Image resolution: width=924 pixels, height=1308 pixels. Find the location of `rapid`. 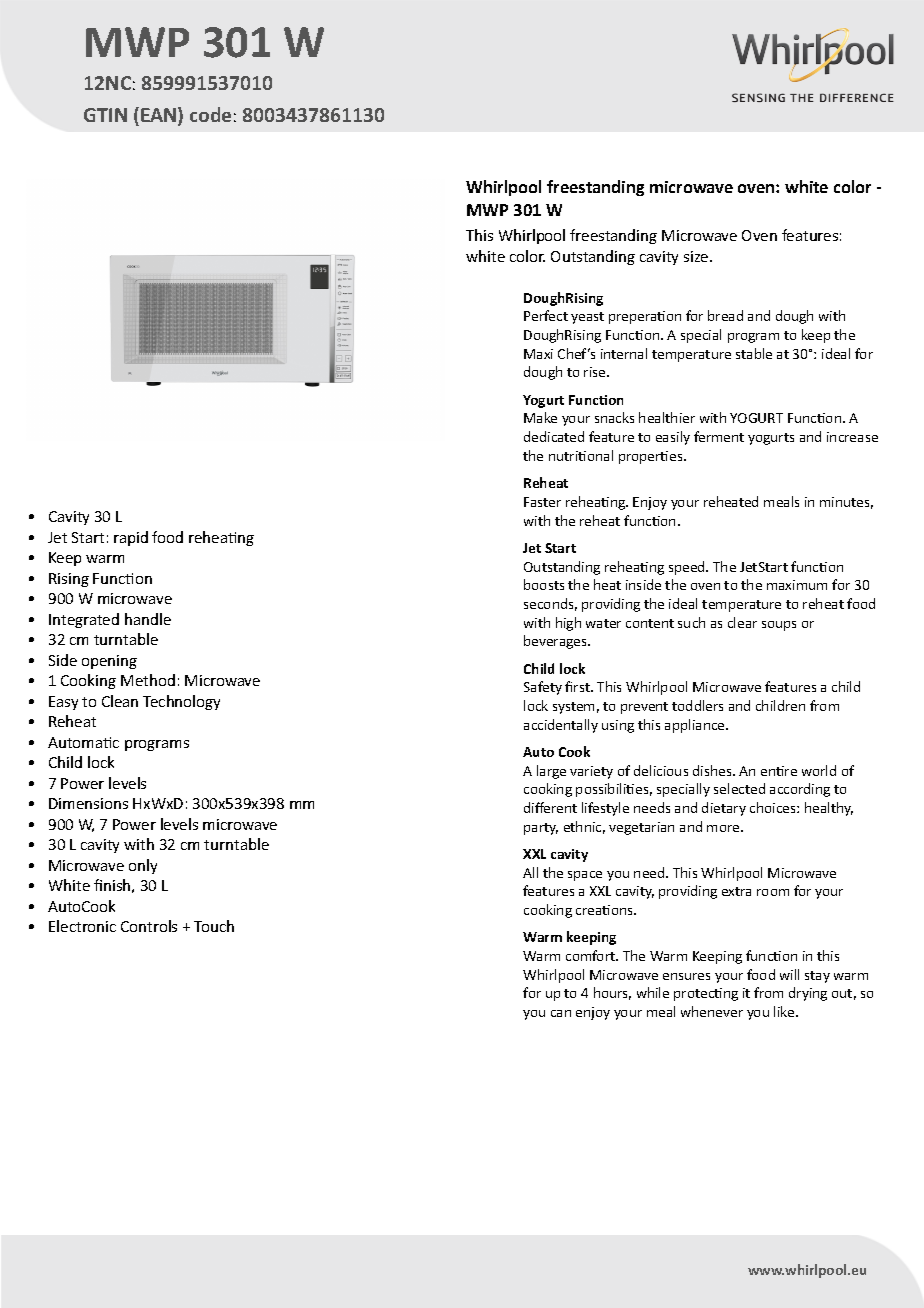

rapid is located at coordinates (131, 538).
